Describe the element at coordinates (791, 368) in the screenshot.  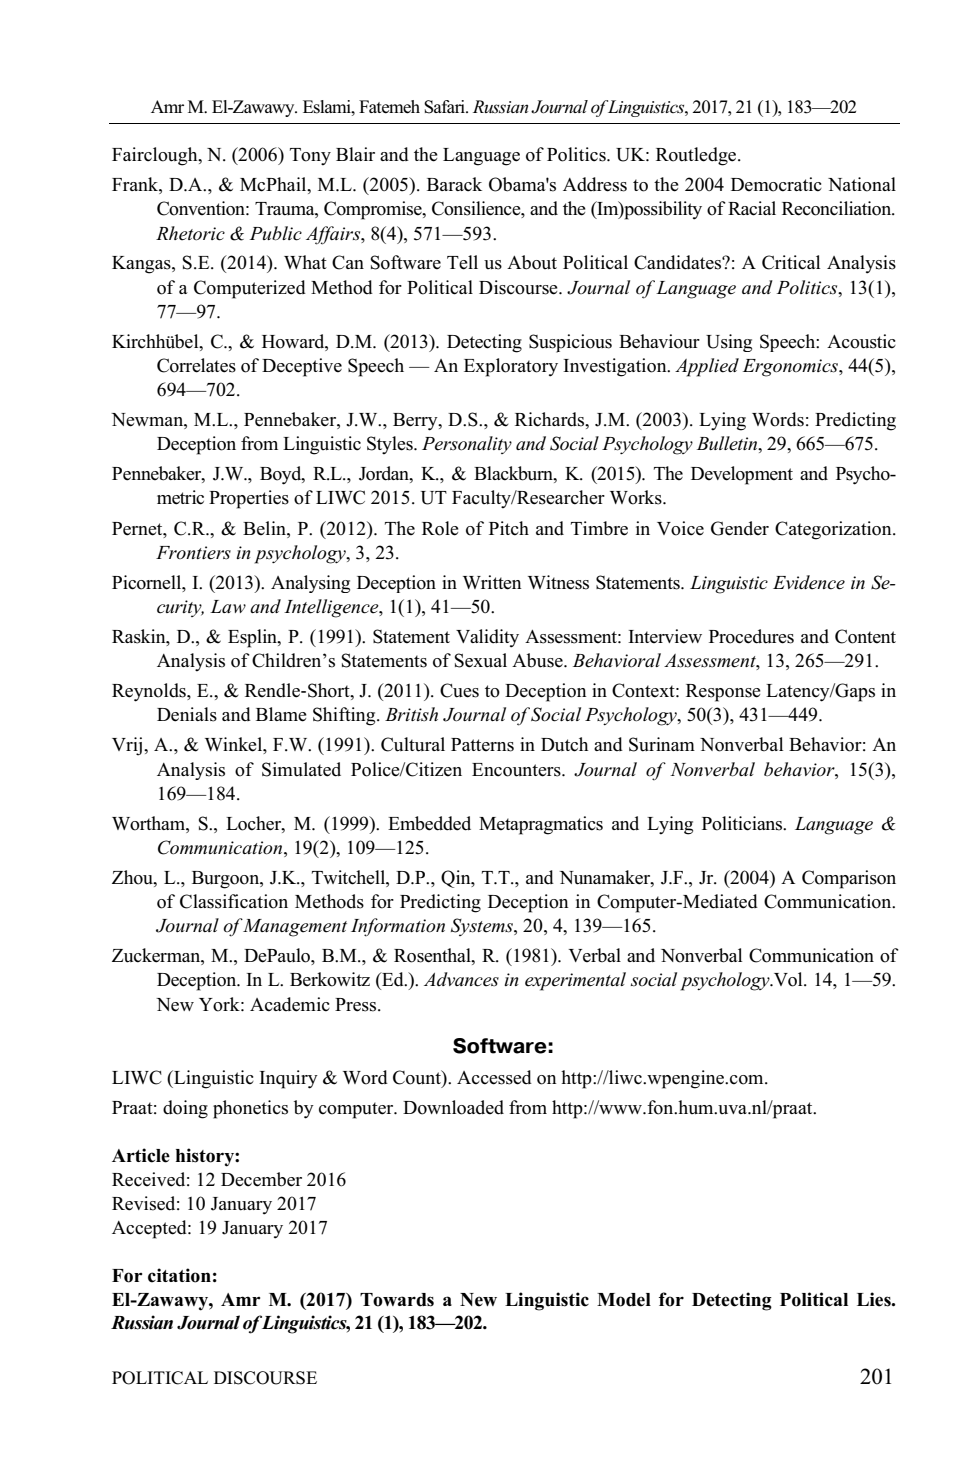
I see `Ergonomics` at that location.
